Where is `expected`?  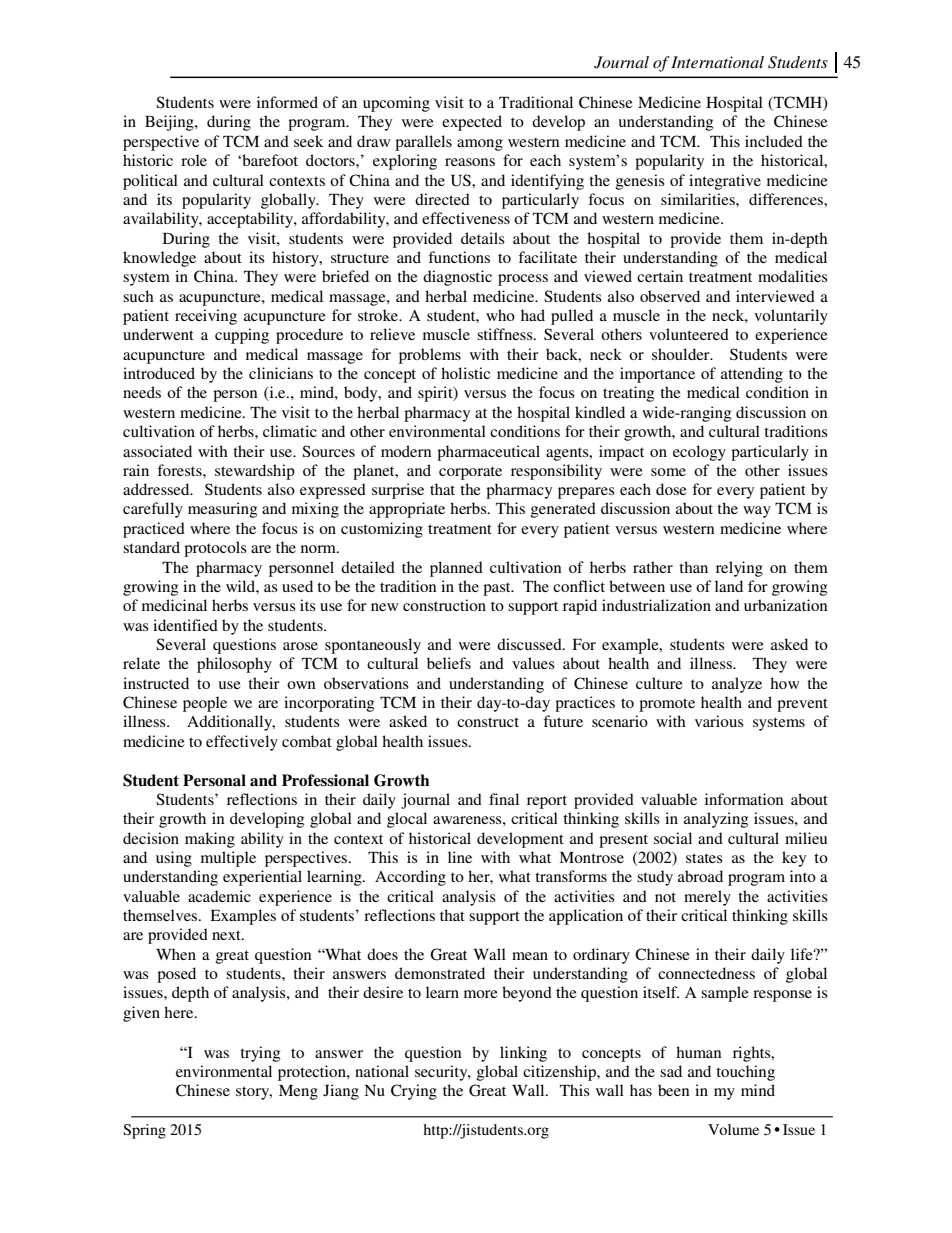
expected is located at coordinates (472, 123).
